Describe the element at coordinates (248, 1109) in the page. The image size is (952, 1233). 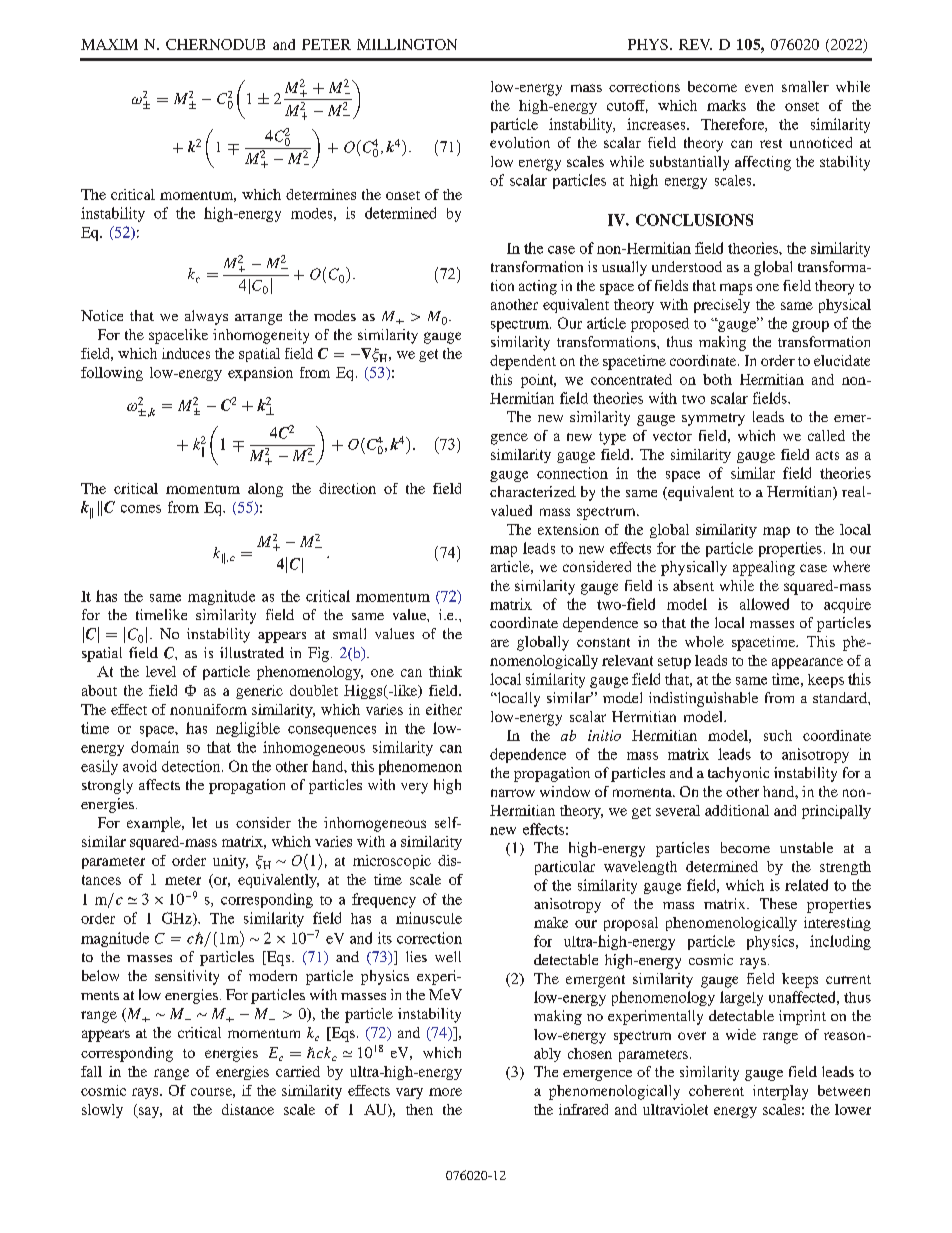
I see `distance` at that location.
